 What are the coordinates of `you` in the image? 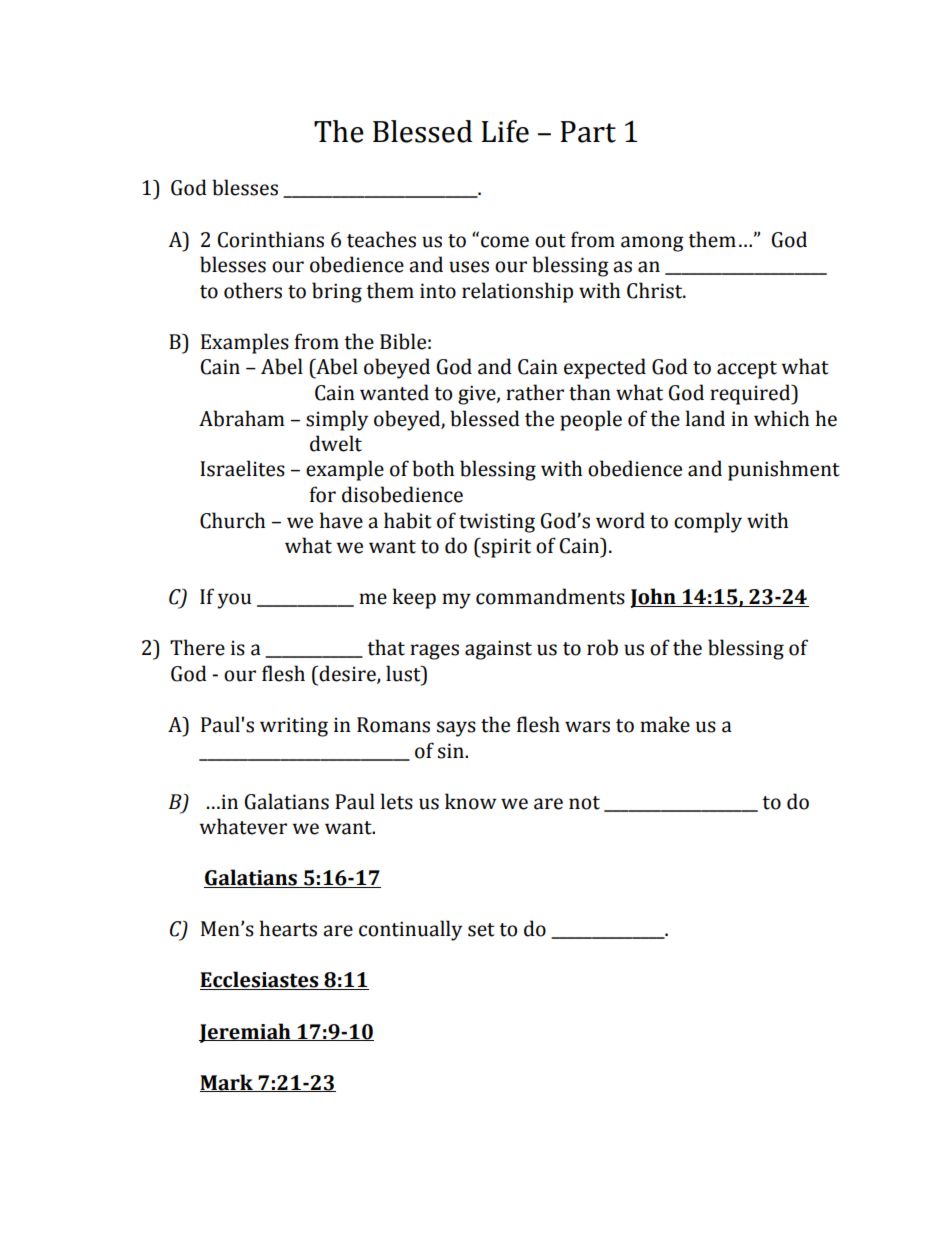 It's located at (234, 601).
